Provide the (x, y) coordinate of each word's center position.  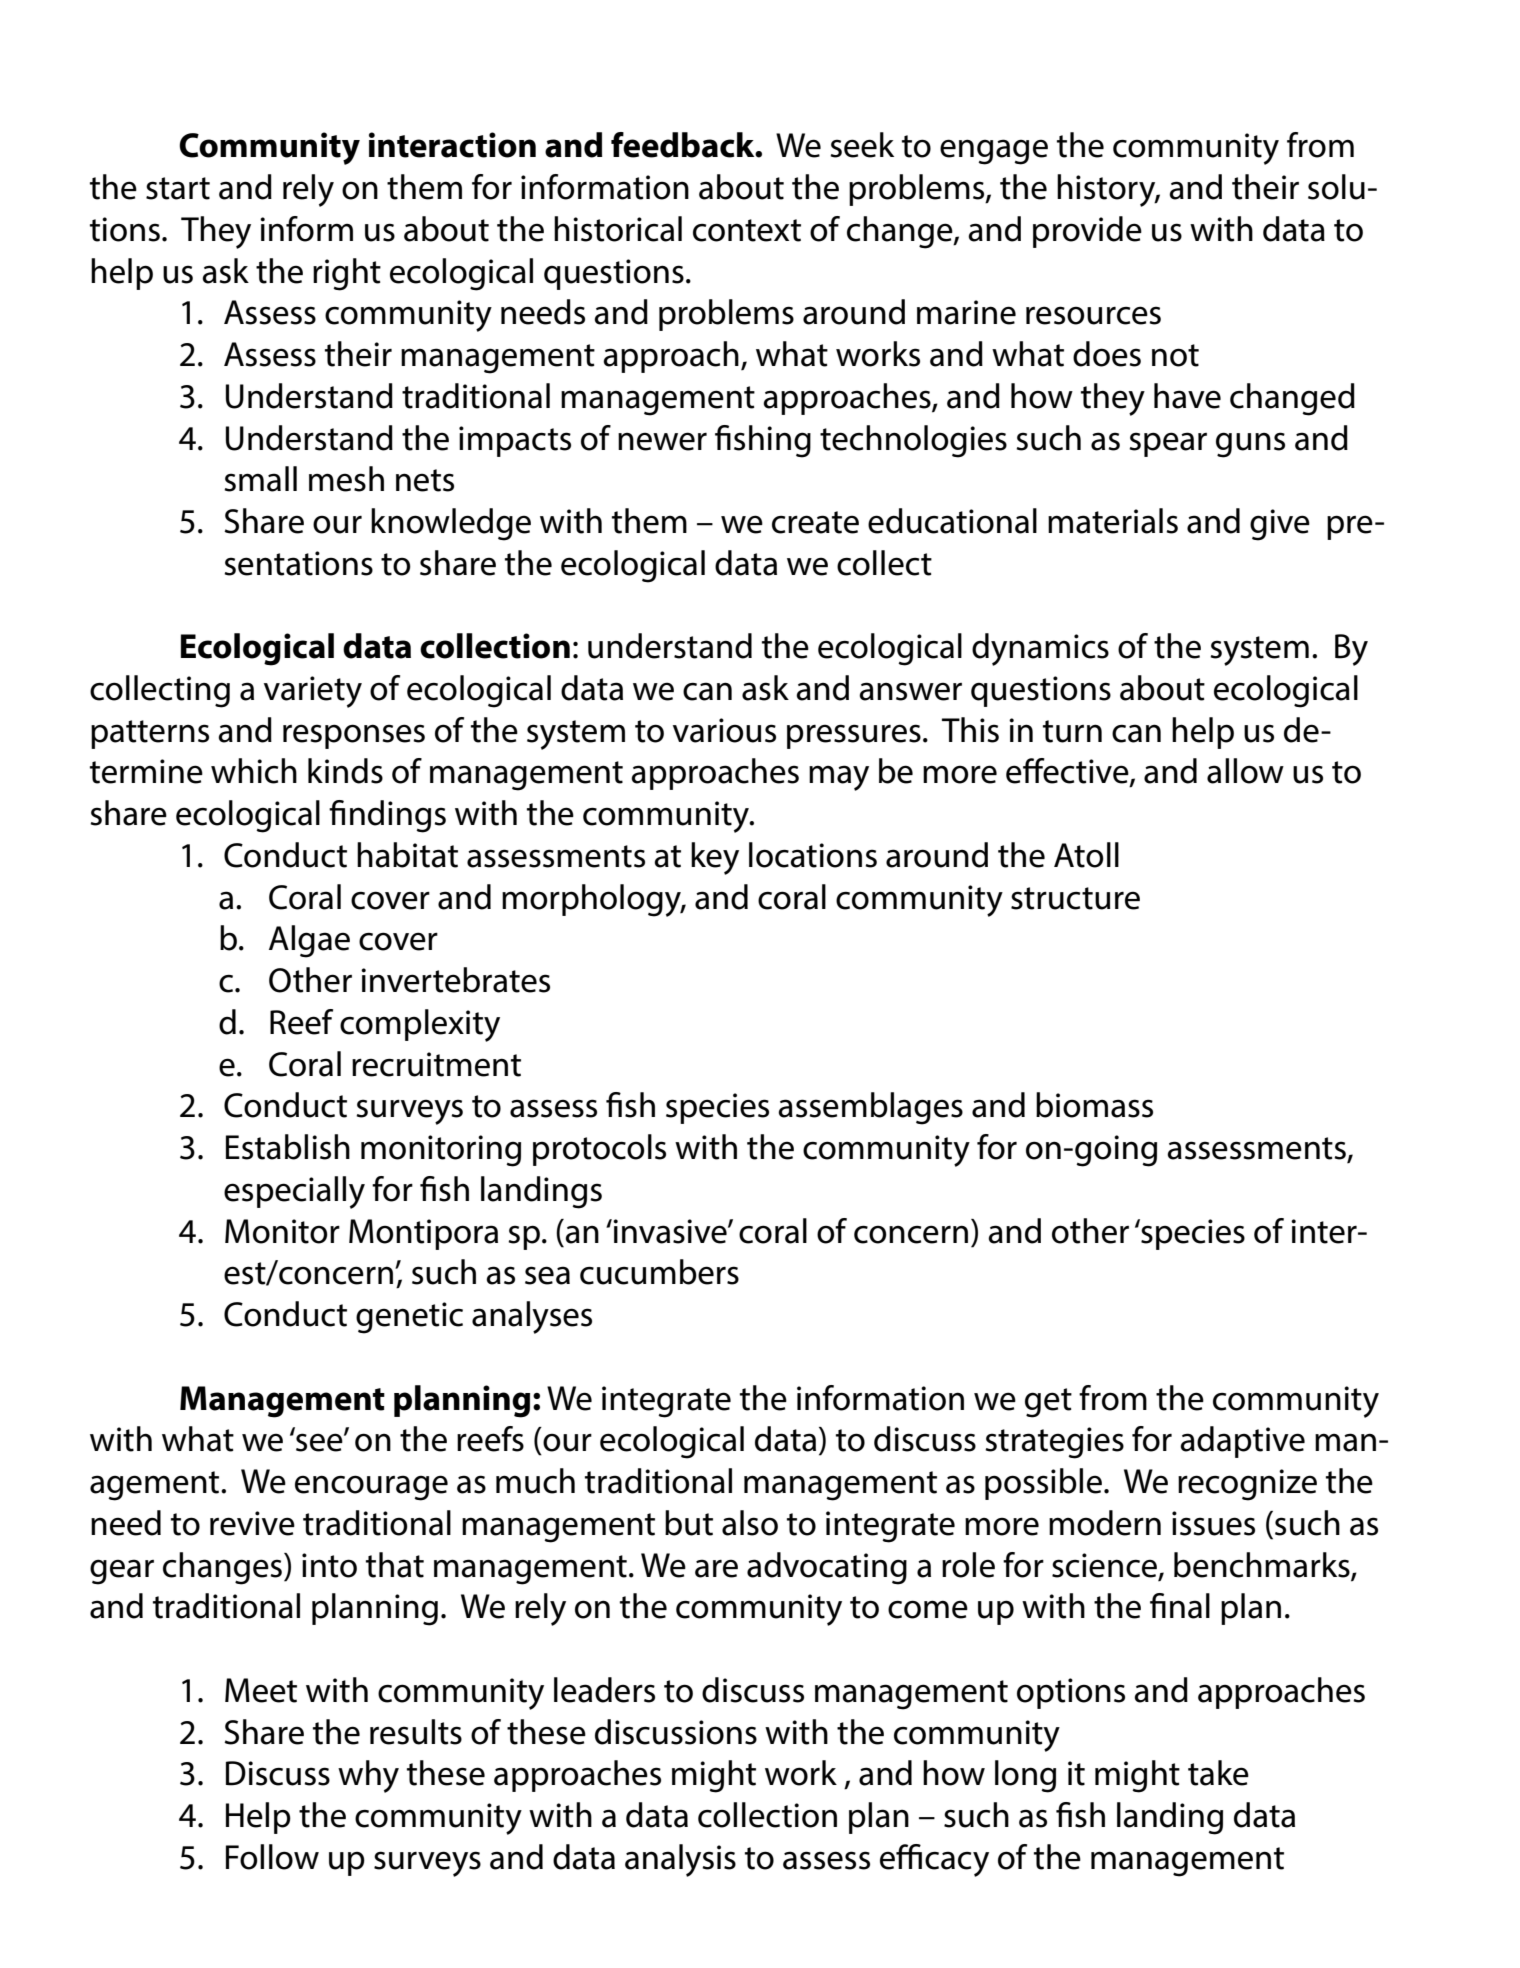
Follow (272, 1857)
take (1218, 1773)
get (1048, 1403)
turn (1072, 731)
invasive (670, 1231)
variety (313, 692)
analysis (680, 1860)
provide (1087, 232)
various (724, 730)
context (747, 230)
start (178, 188)
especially (294, 1192)
